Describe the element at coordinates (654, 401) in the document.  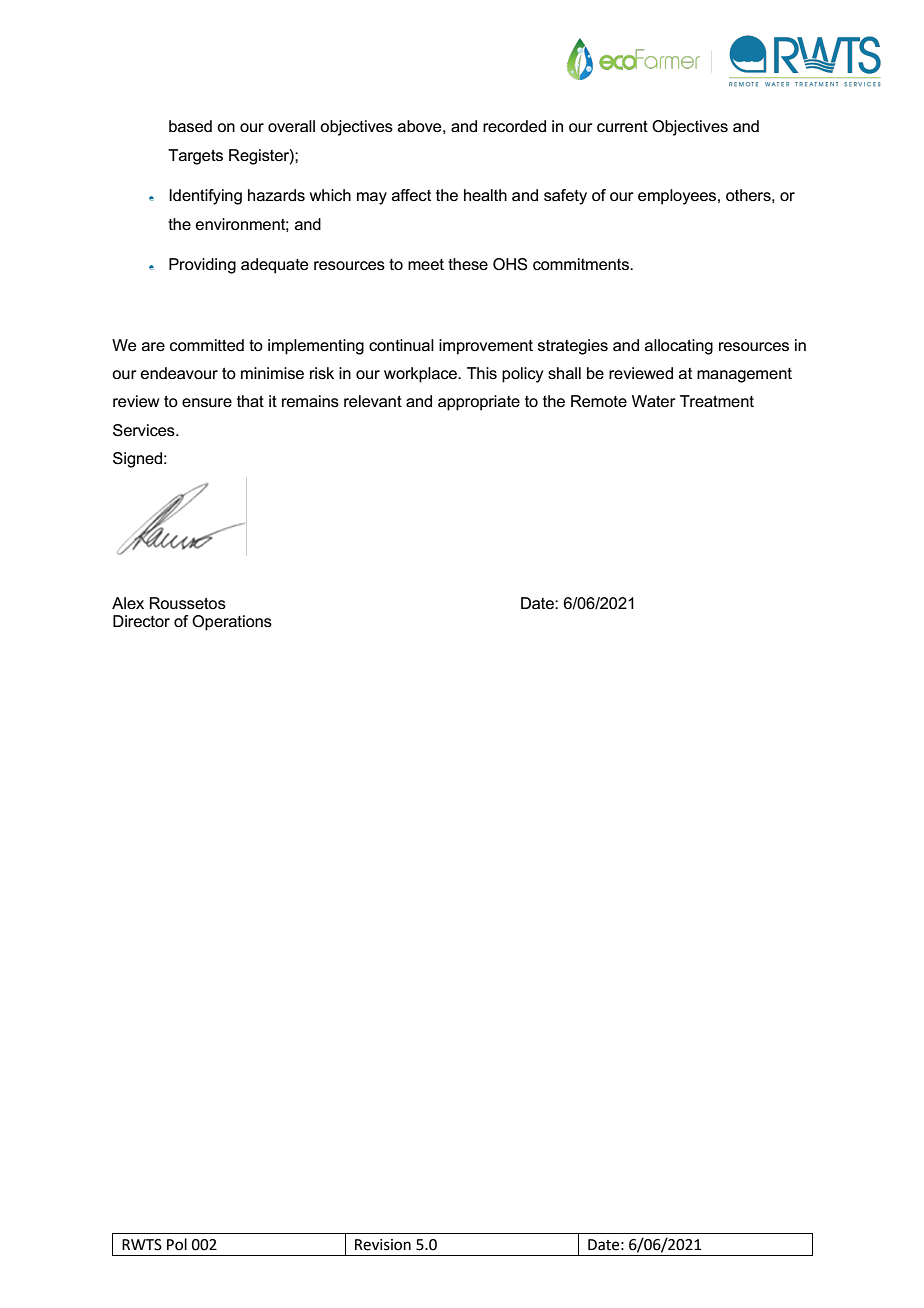
I see `Water` at that location.
